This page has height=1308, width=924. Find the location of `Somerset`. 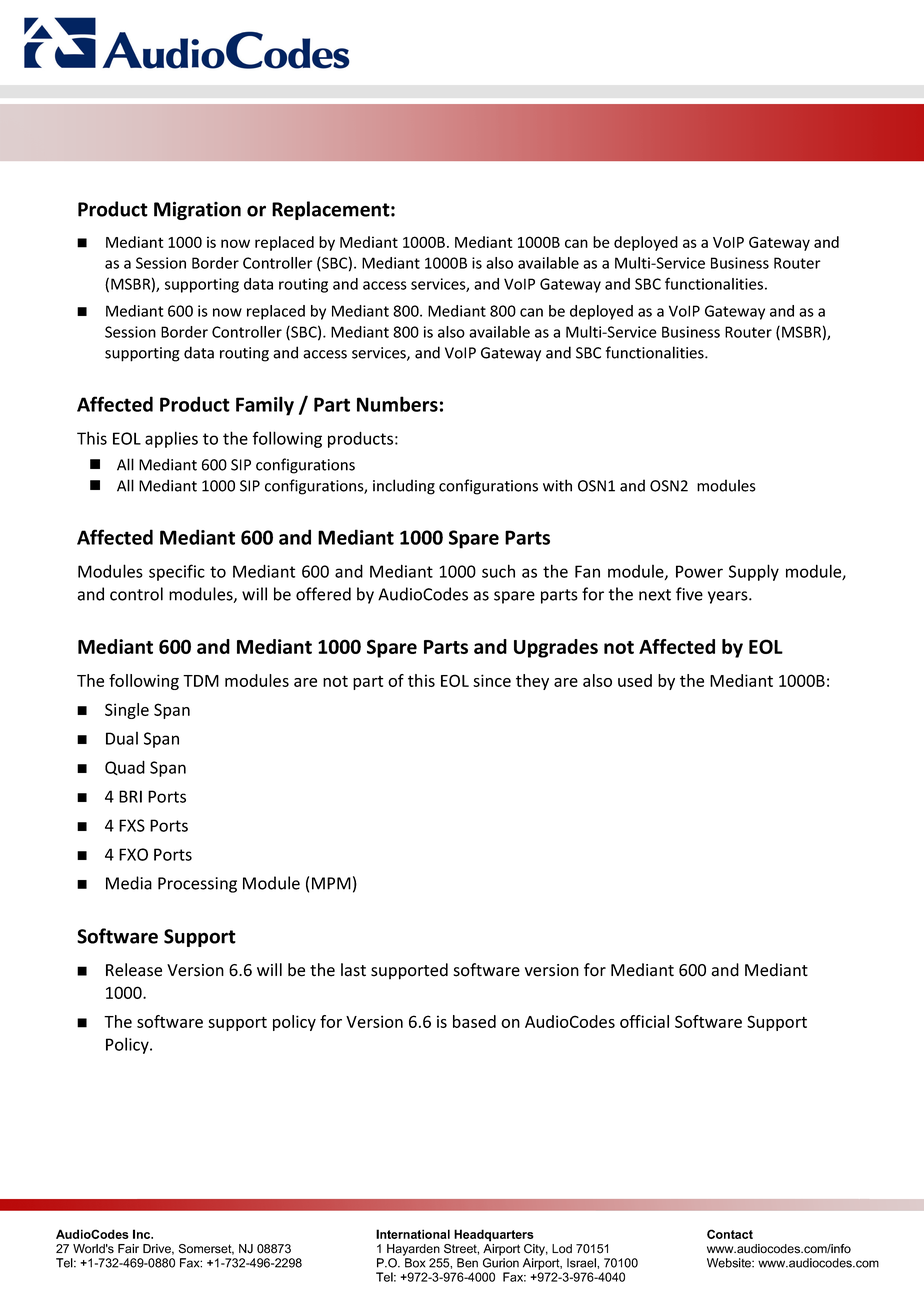

Somerset is located at coordinates (206, 1249).
